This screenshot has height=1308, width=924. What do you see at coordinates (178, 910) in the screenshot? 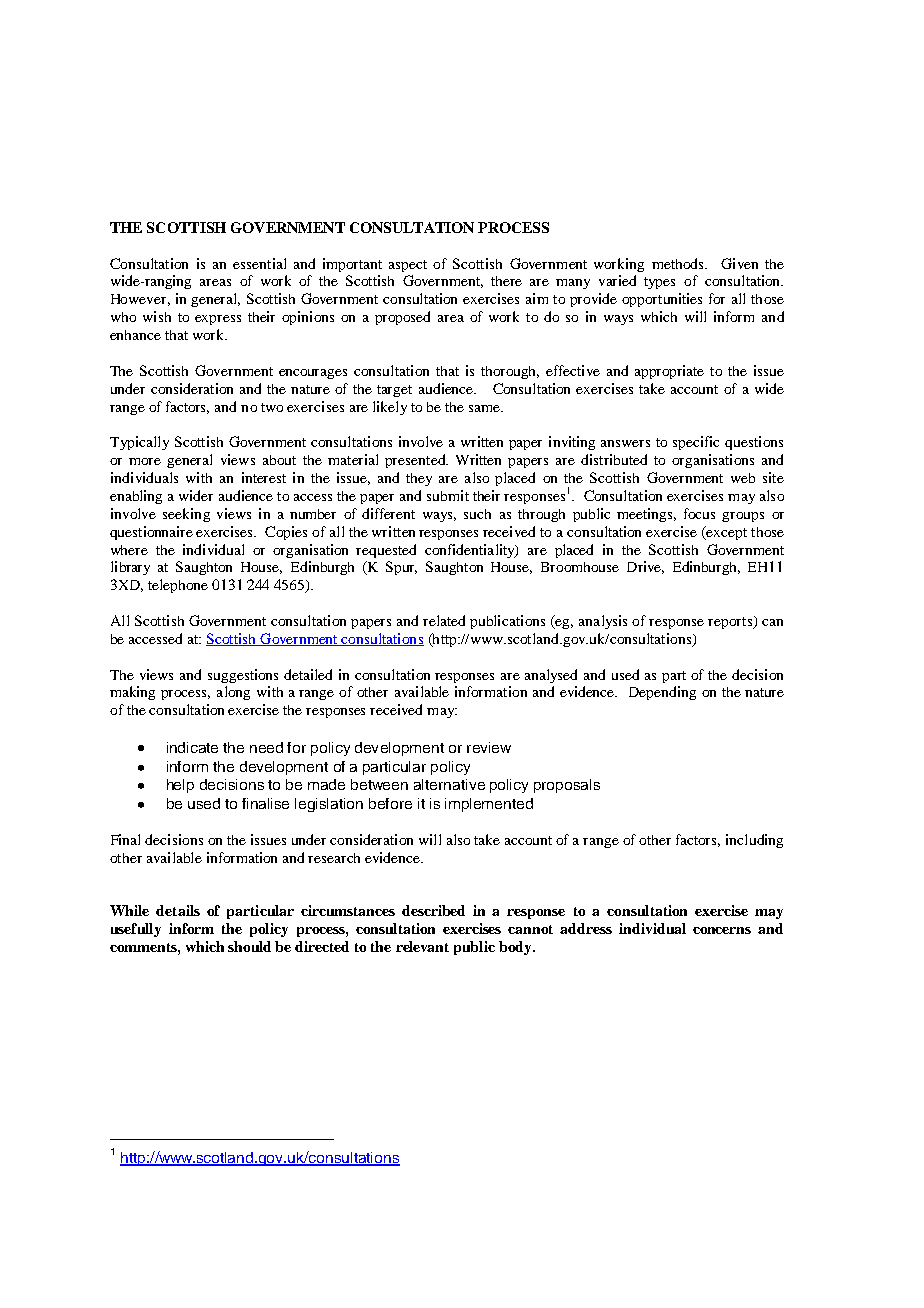
I see `details` at bounding box center [178, 910].
